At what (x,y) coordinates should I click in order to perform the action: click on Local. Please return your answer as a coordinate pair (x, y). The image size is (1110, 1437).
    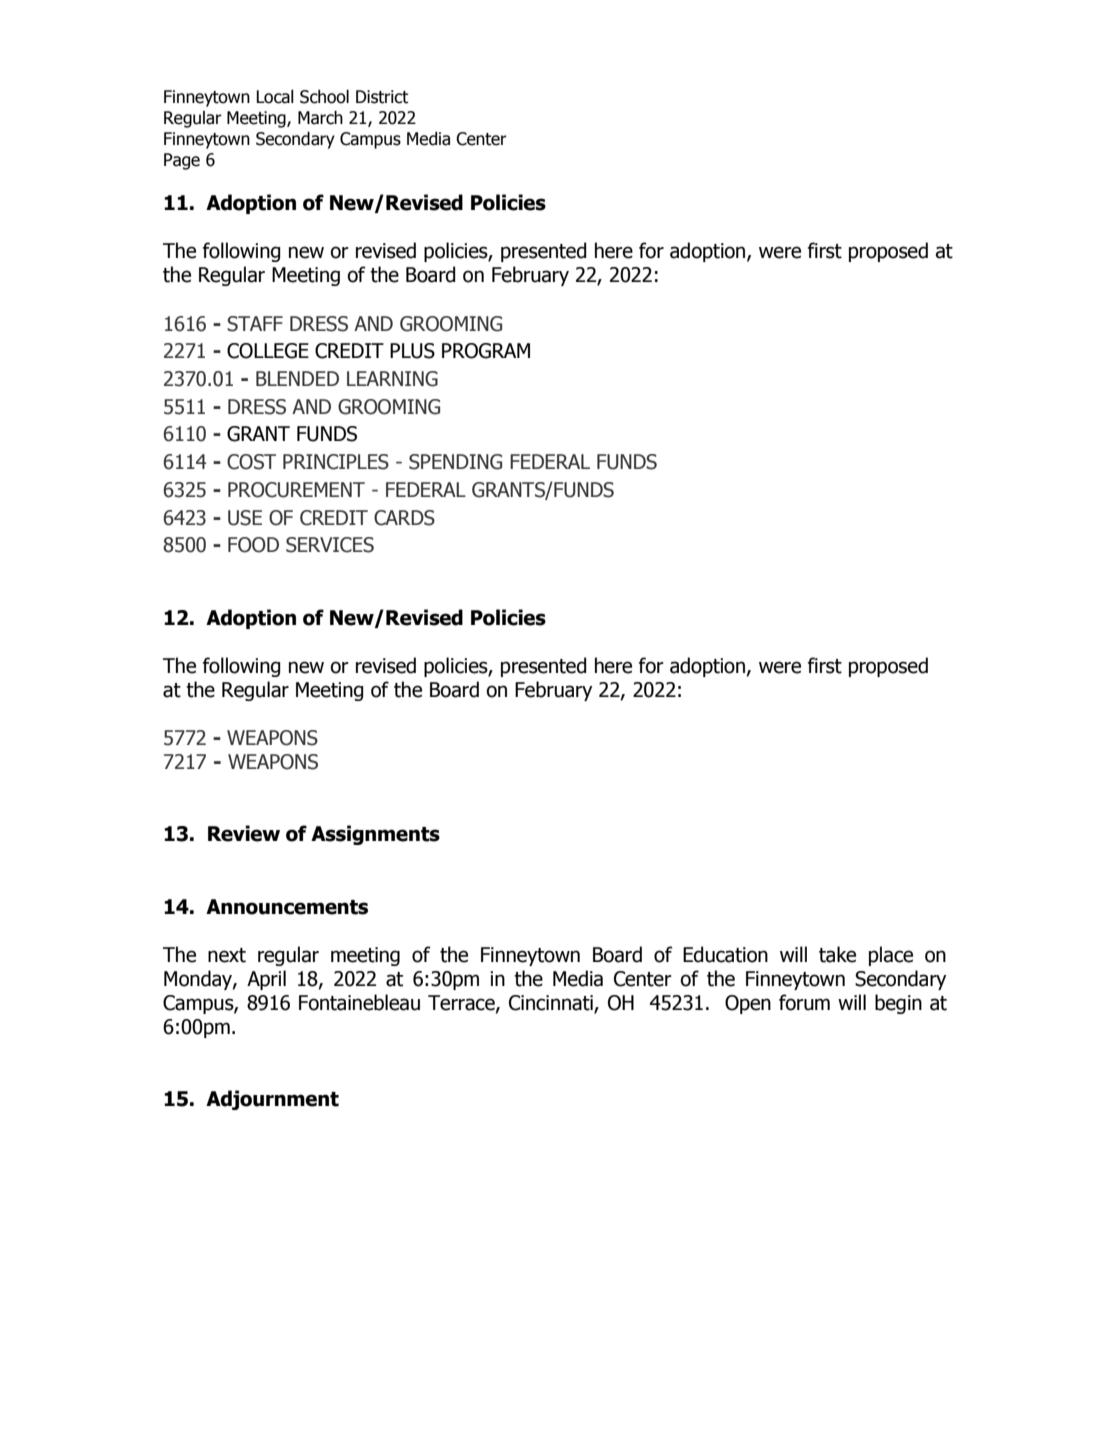
    Looking at the image, I should click on (275, 97).
